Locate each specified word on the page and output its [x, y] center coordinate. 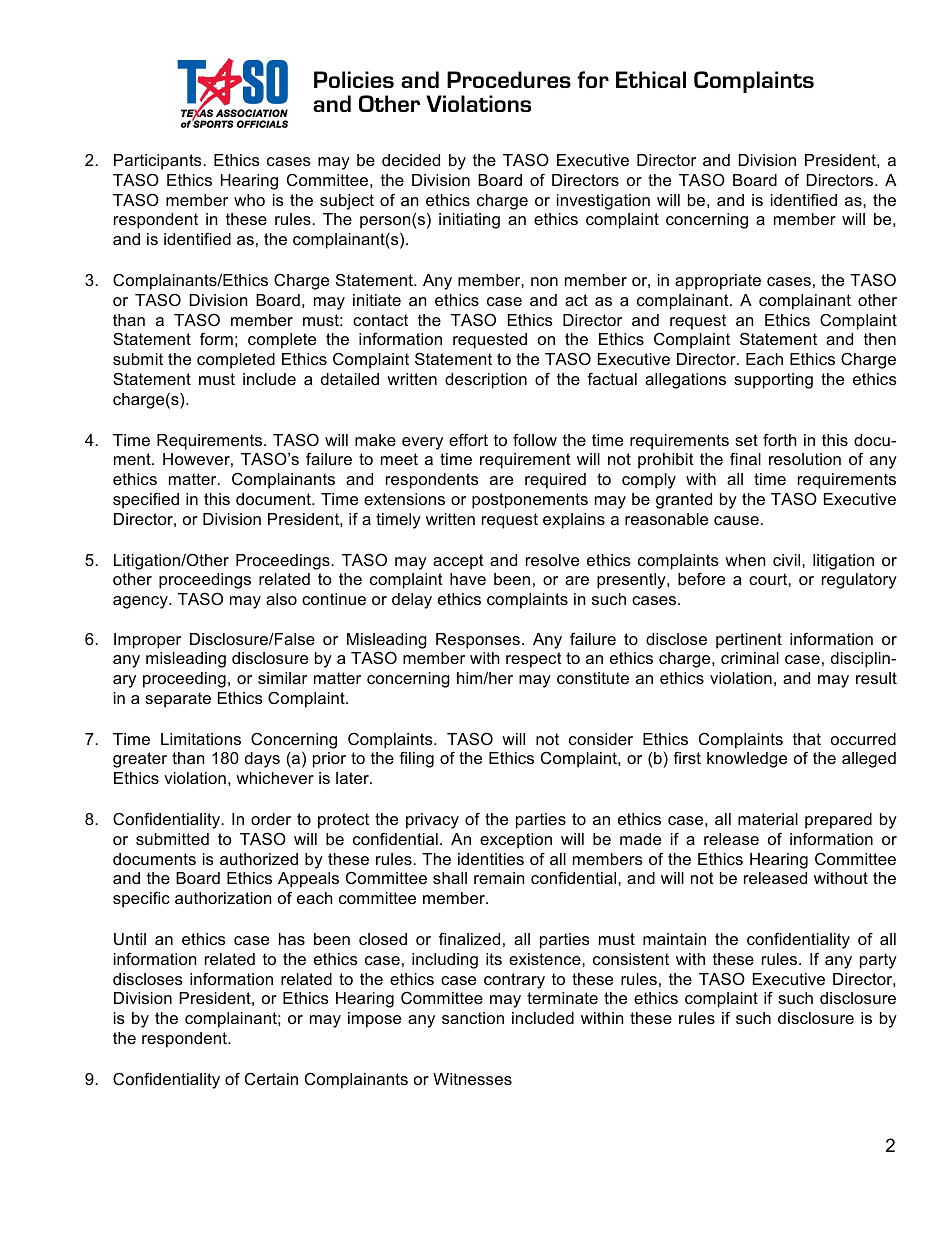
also [281, 599]
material [768, 819]
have [468, 579]
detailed [350, 379]
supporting [773, 381]
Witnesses [472, 1079]
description [486, 381]
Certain [271, 1078]
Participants [159, 162]
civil [788, 560]
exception [516, 841]
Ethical [651, 79]
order [271, 819]
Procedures [509, 79]
